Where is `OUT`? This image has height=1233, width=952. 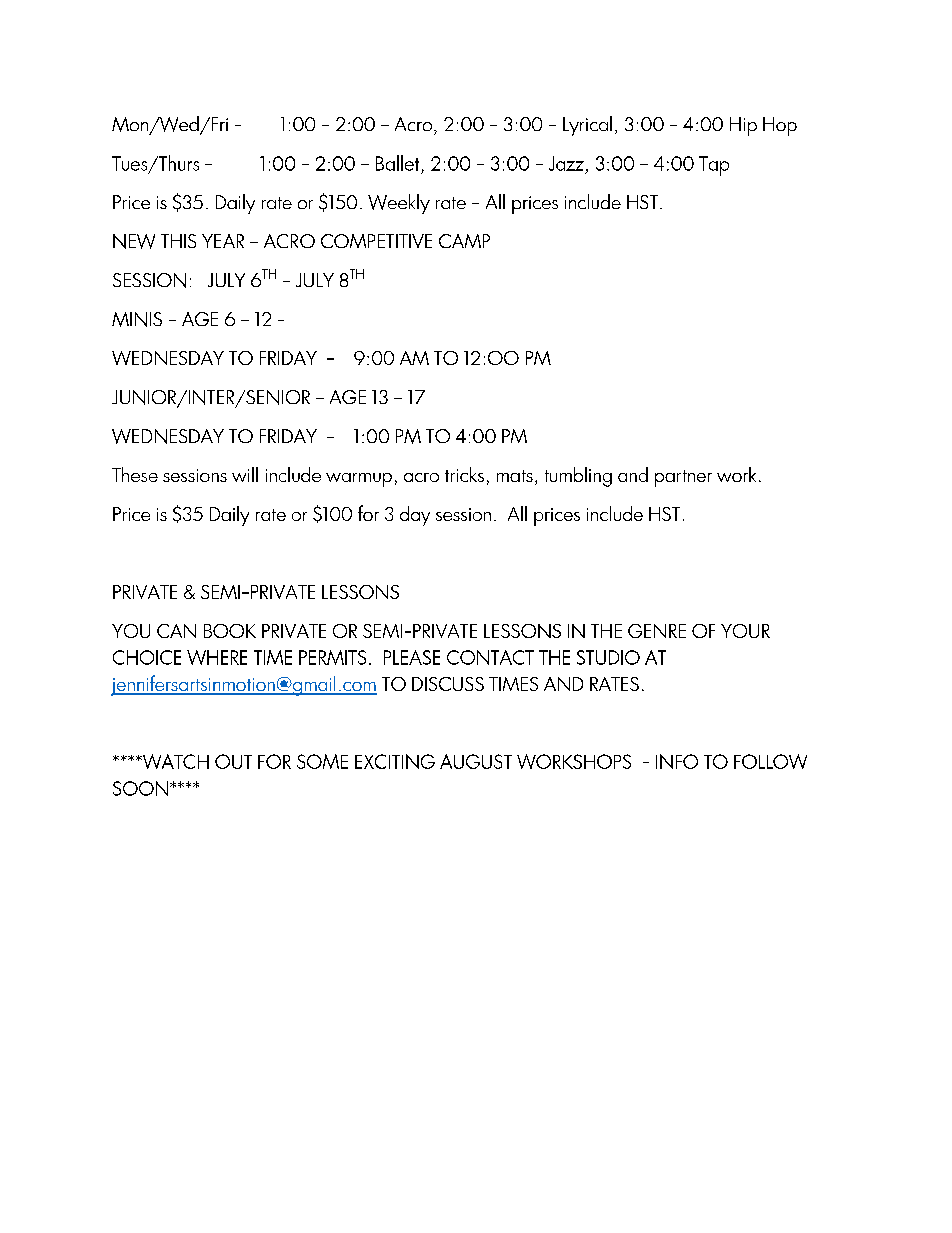 OUT is located at coordinates (233, 761).
